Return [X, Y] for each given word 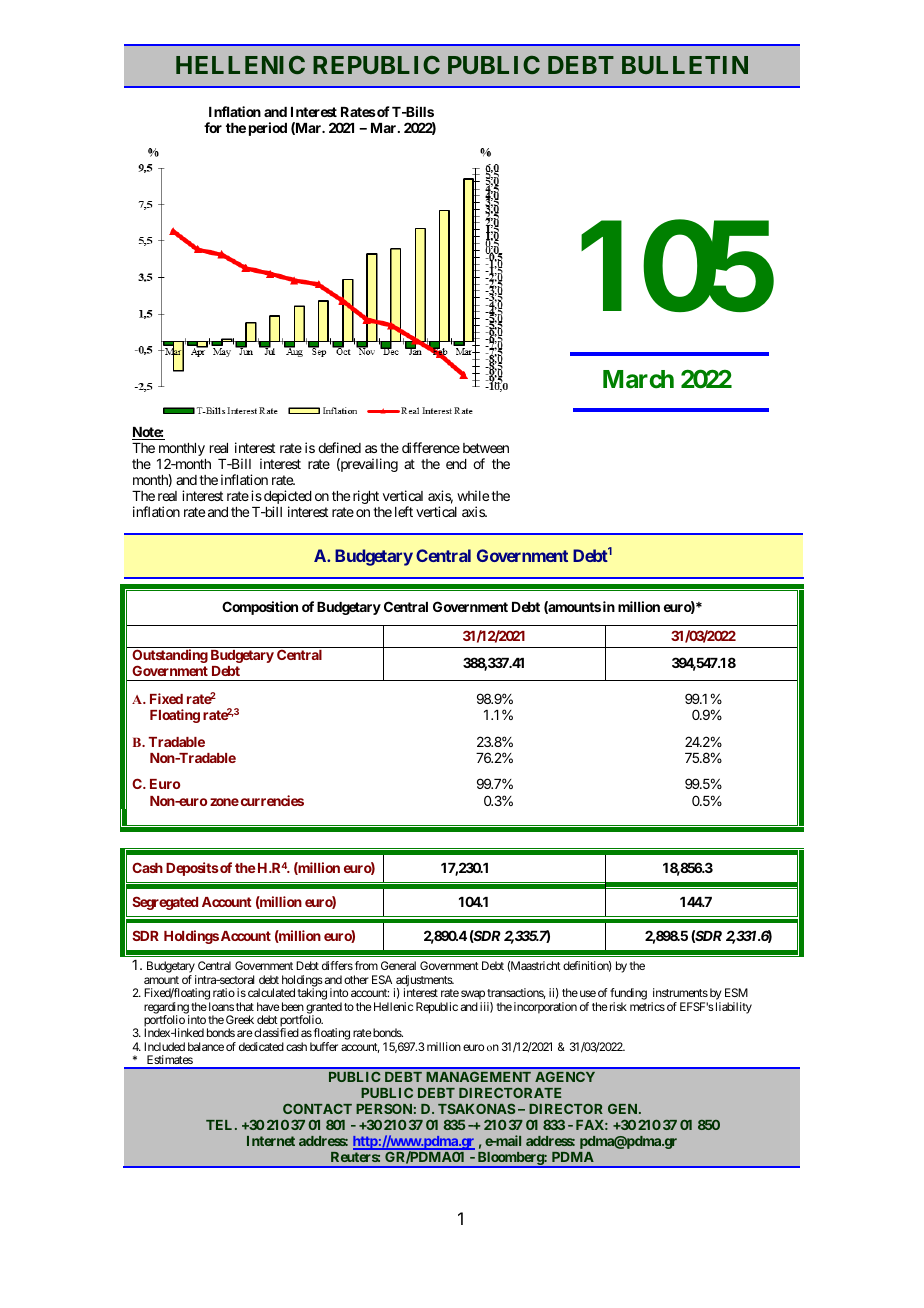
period [268, 129]
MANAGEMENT [478, 1077]
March [638, 379]
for [213, 127]
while [473, 495]
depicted [288, 498]
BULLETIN [685, 65]
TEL [221, 1125]
